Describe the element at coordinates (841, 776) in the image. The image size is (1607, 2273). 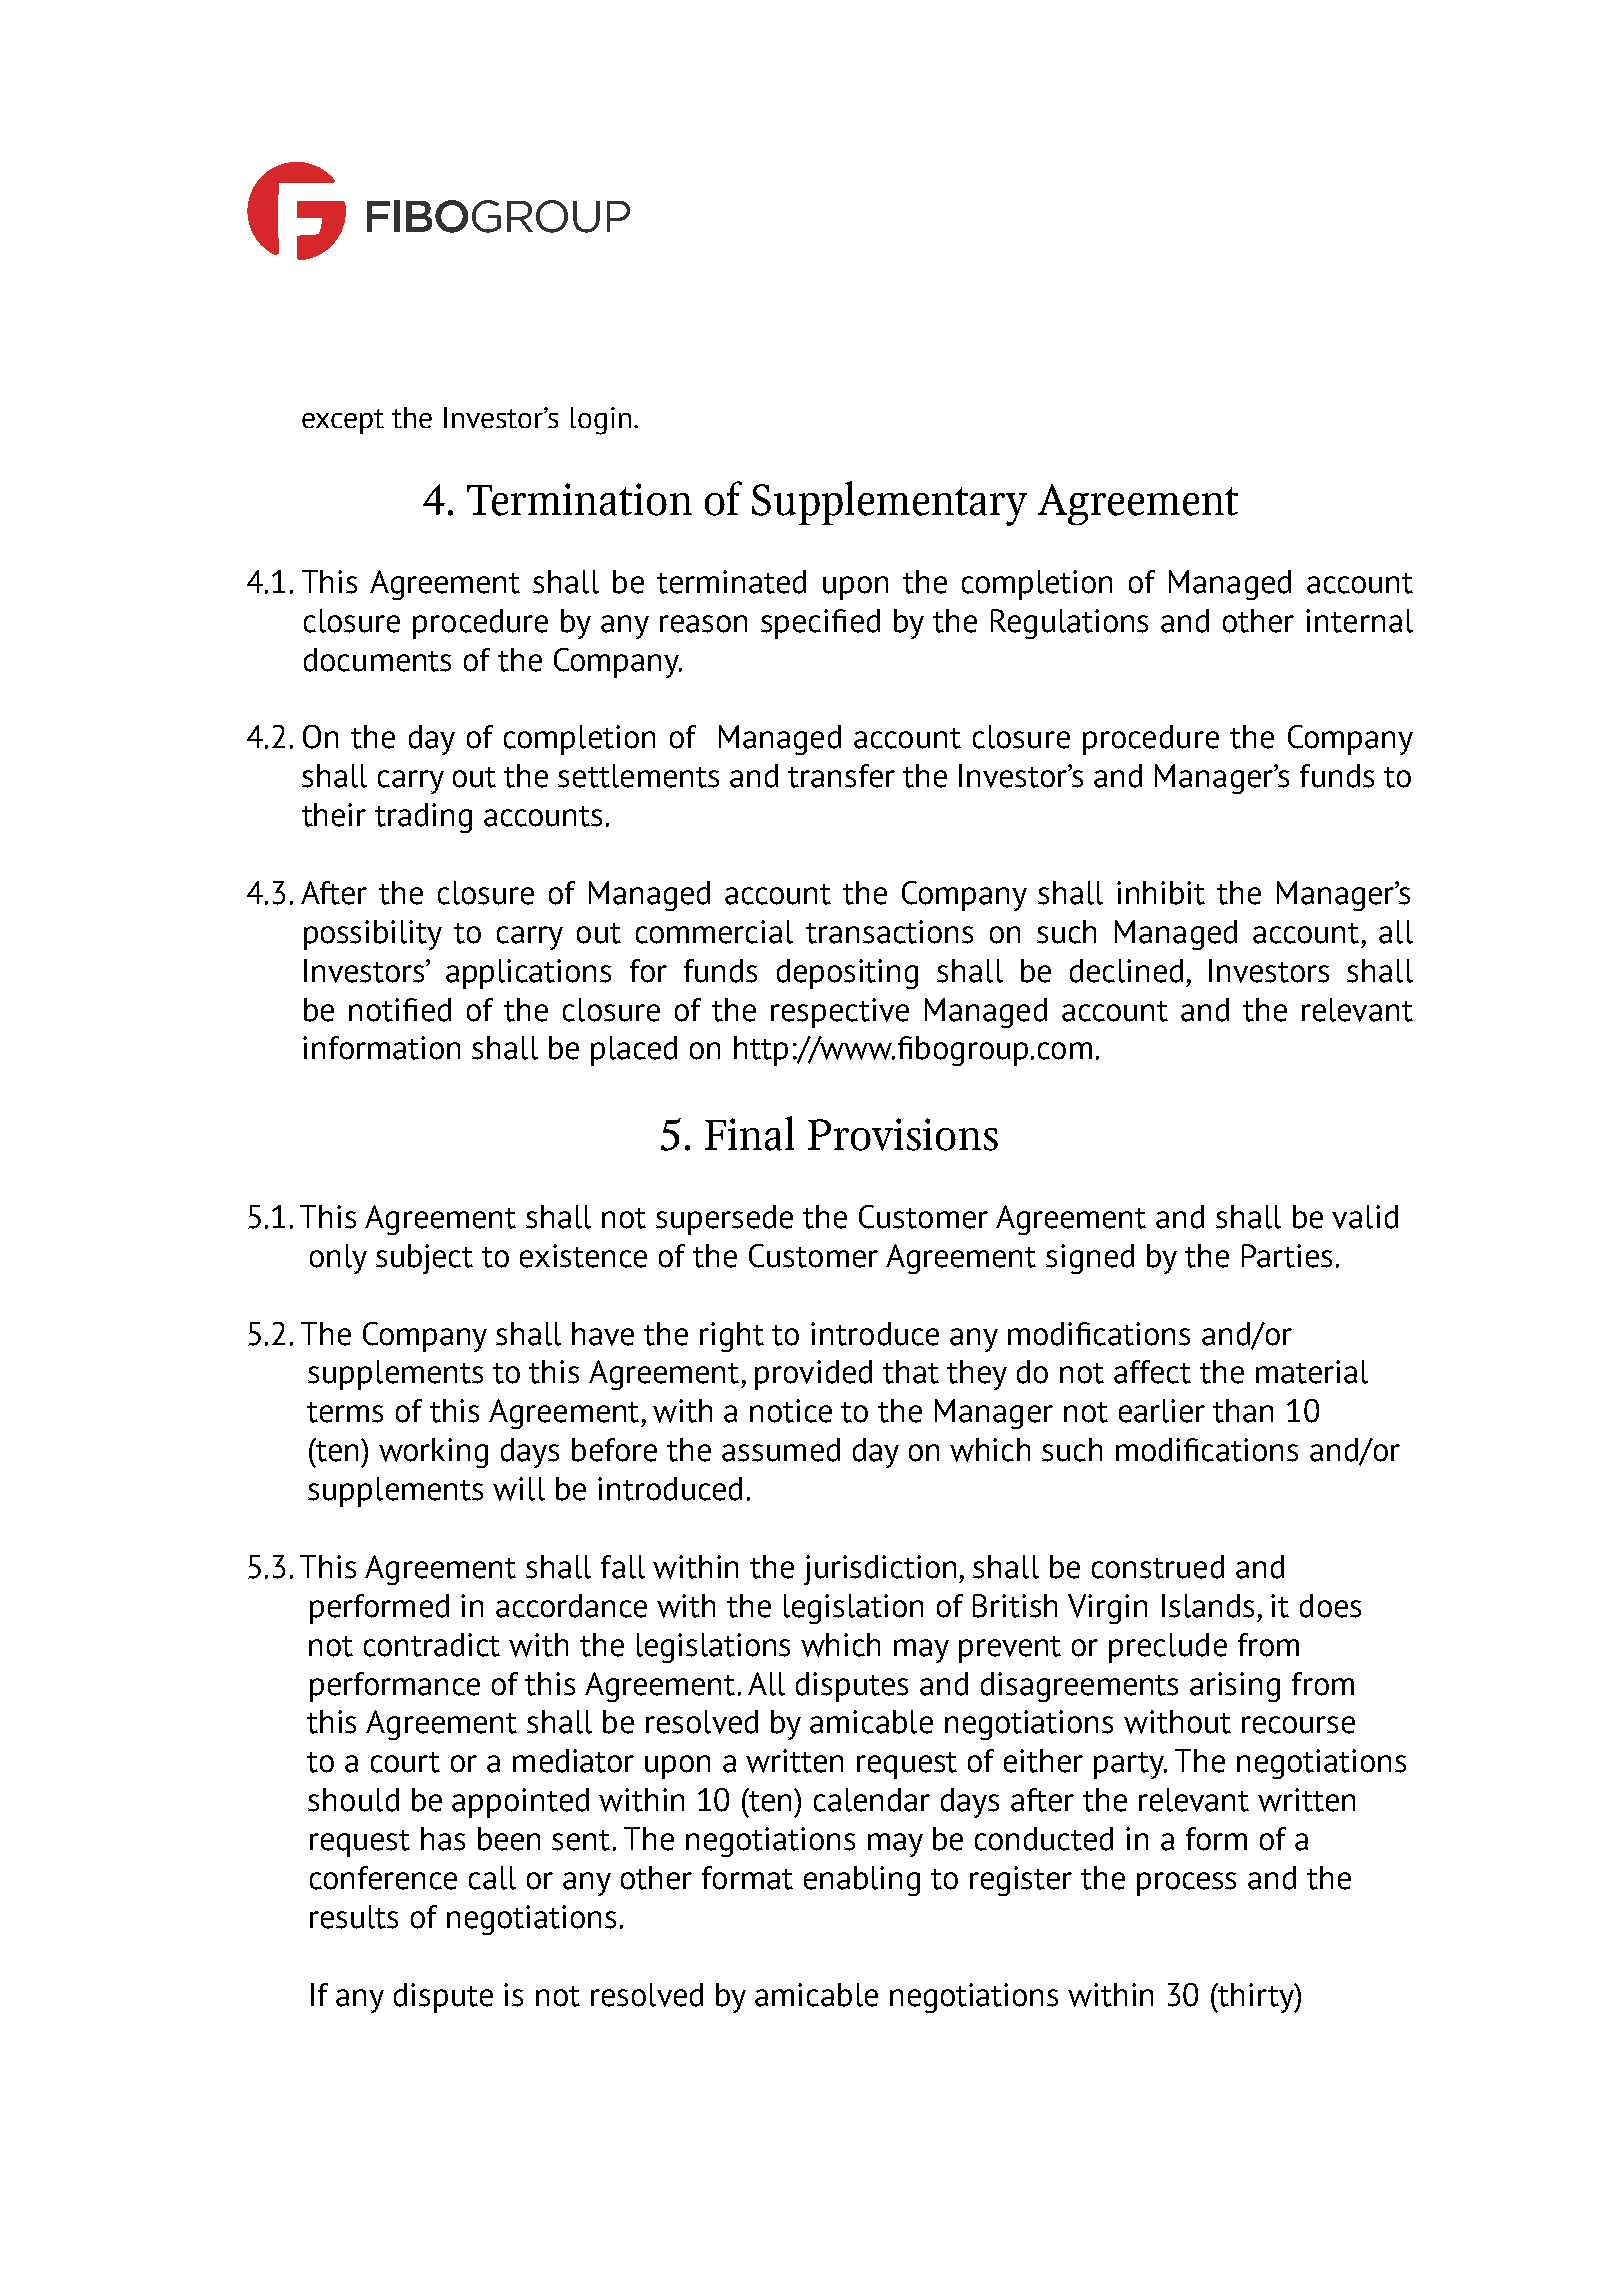
I see `transfer` at that location.
